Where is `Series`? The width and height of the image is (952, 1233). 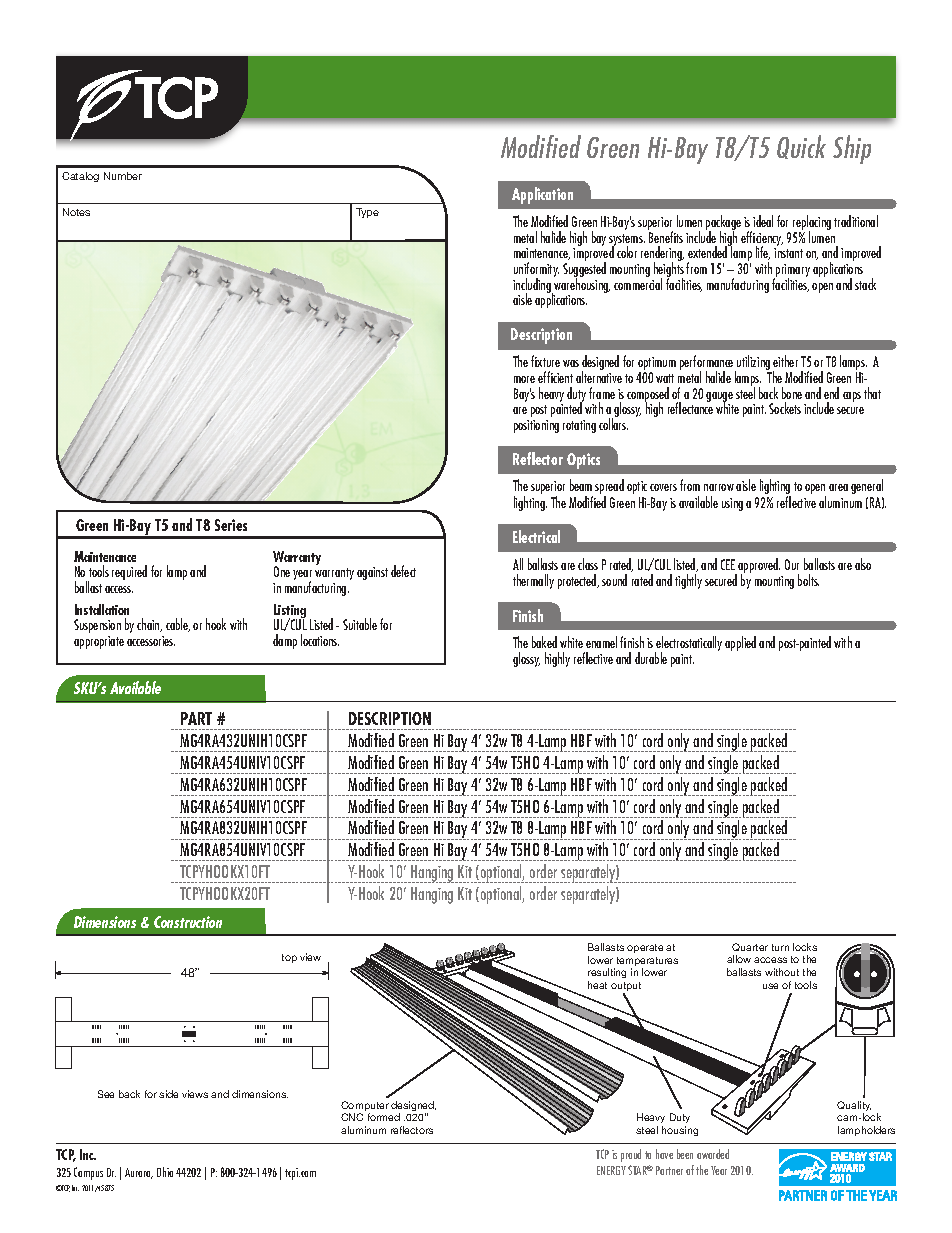 Series is located at coordinates (231, 525).
